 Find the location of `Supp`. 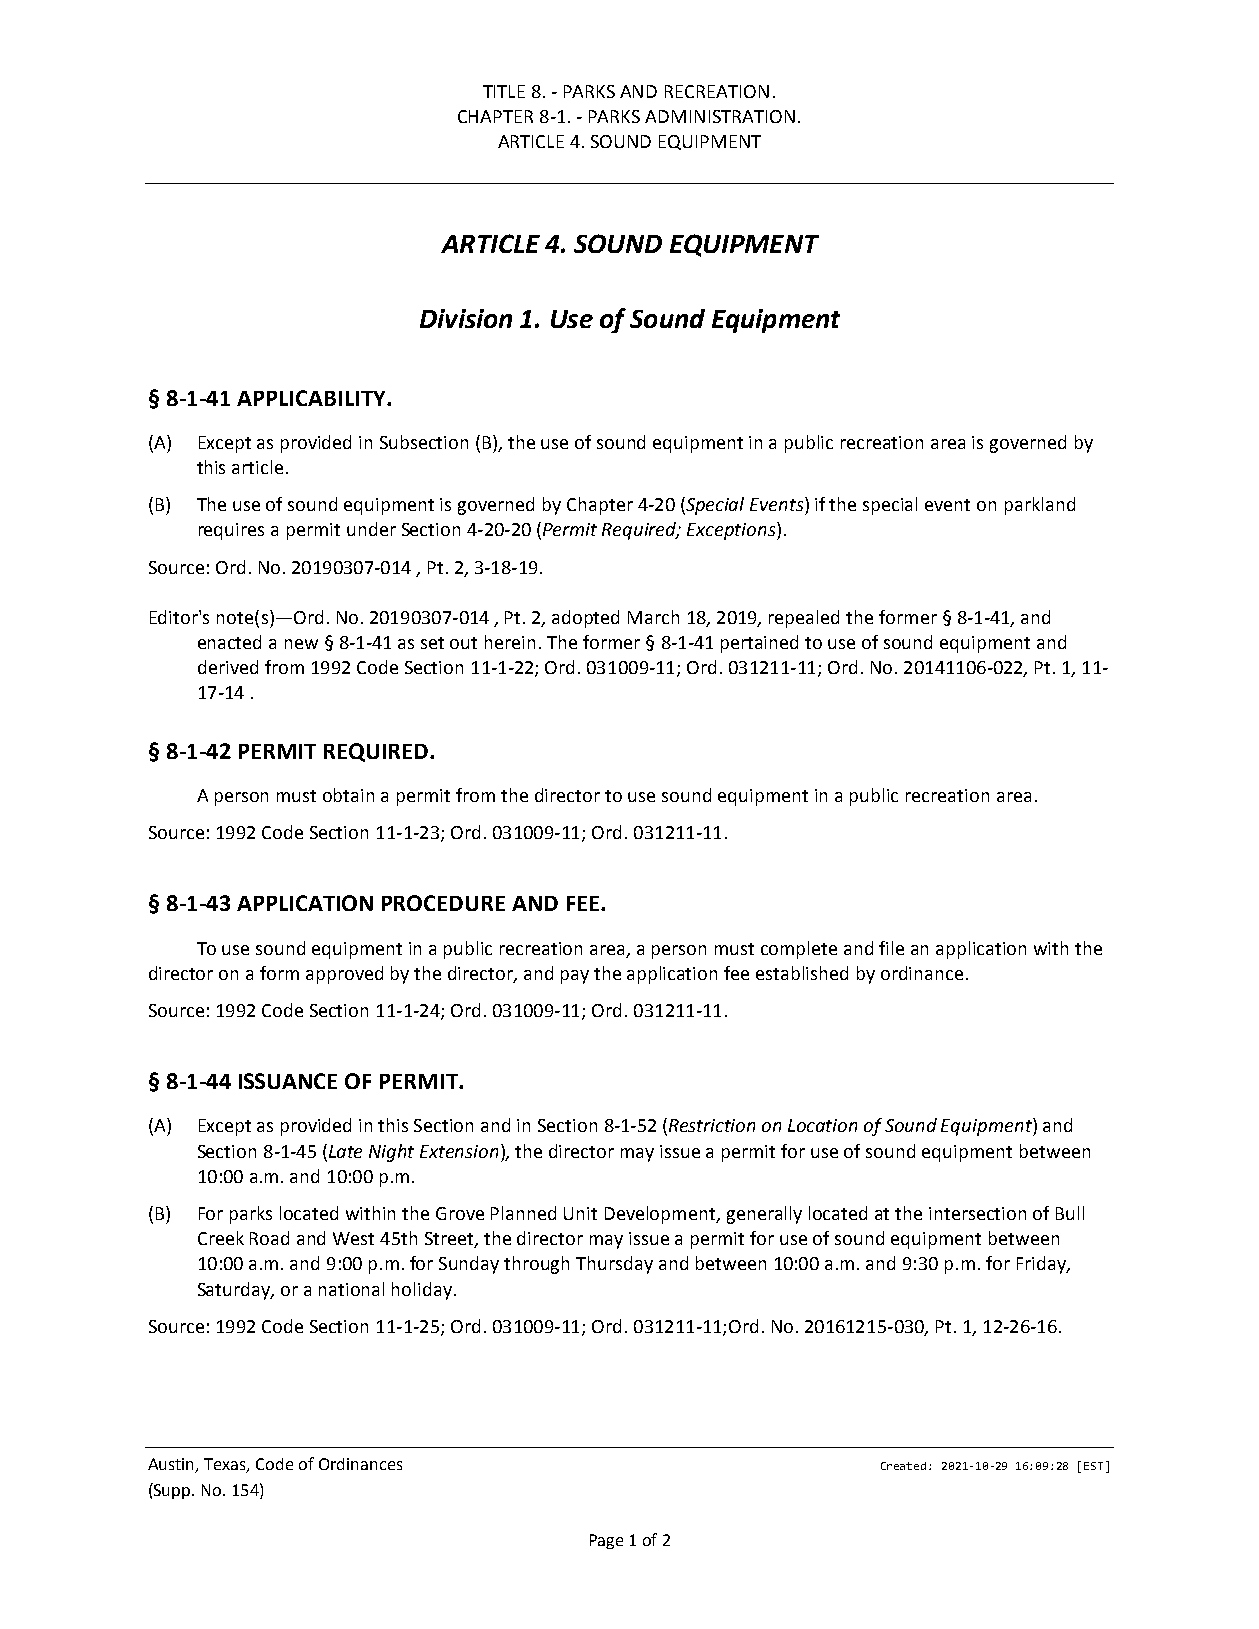

Supp is located at coordinates (172, 1491).
